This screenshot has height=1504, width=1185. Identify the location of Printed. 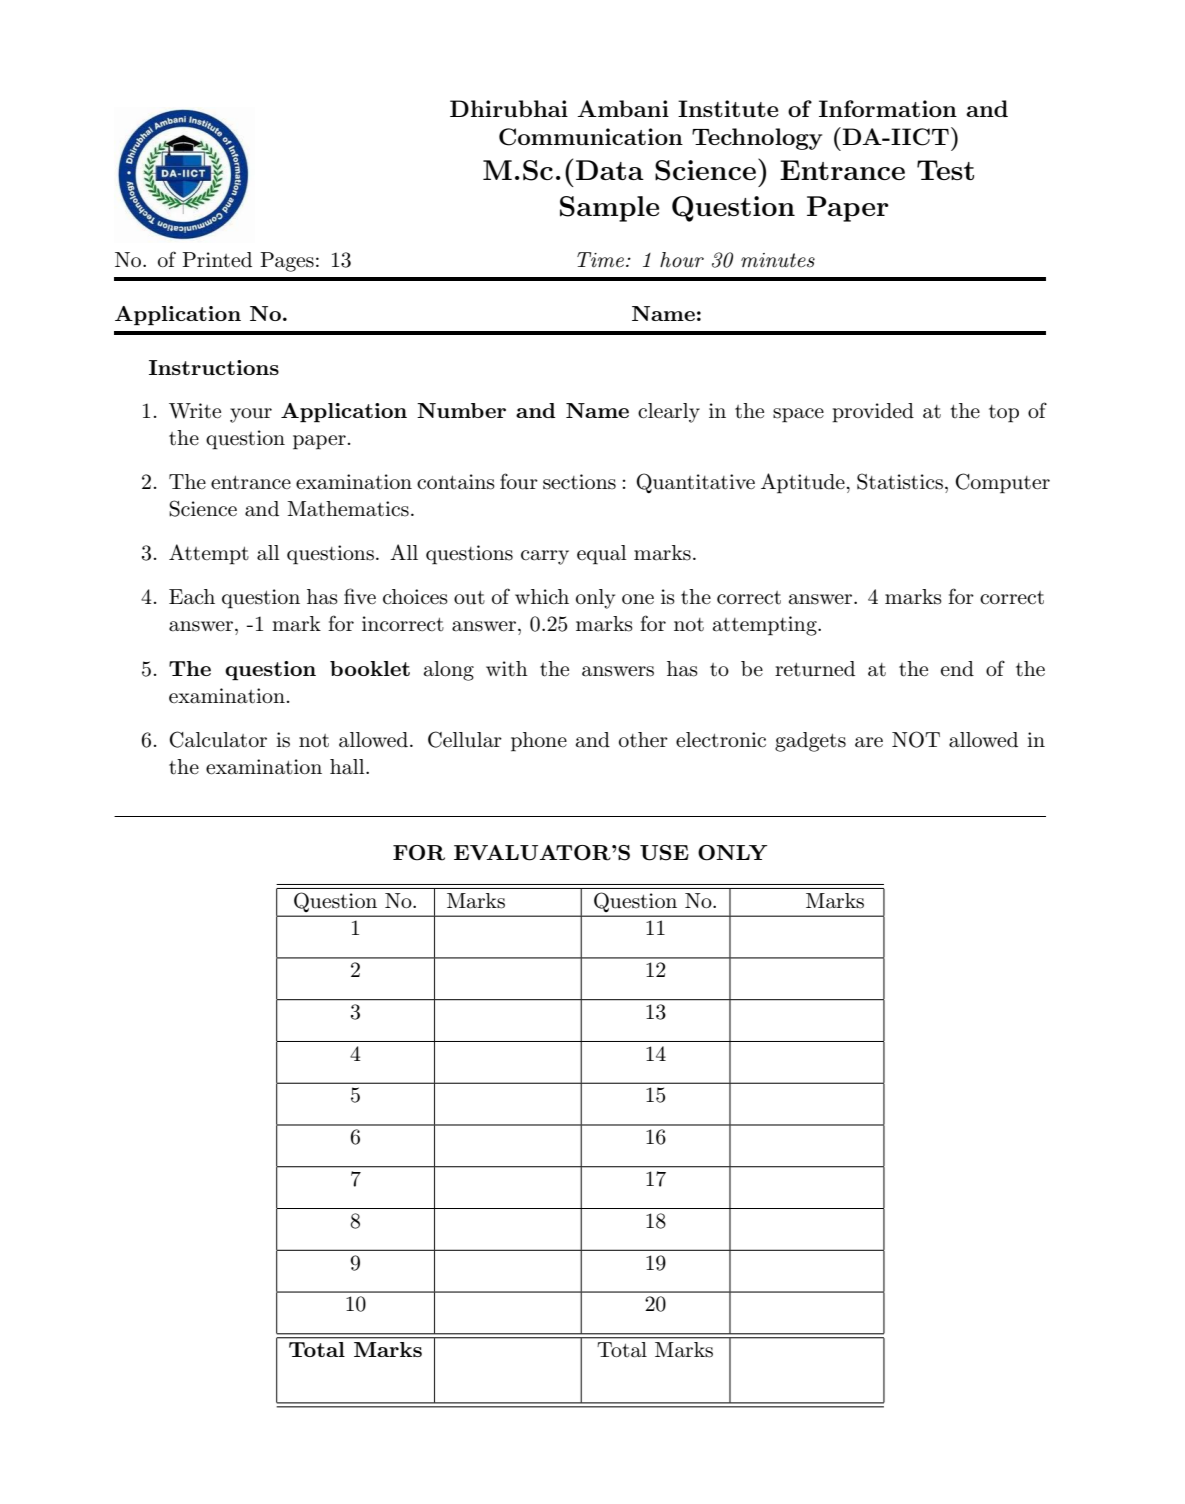
(217, 260).
